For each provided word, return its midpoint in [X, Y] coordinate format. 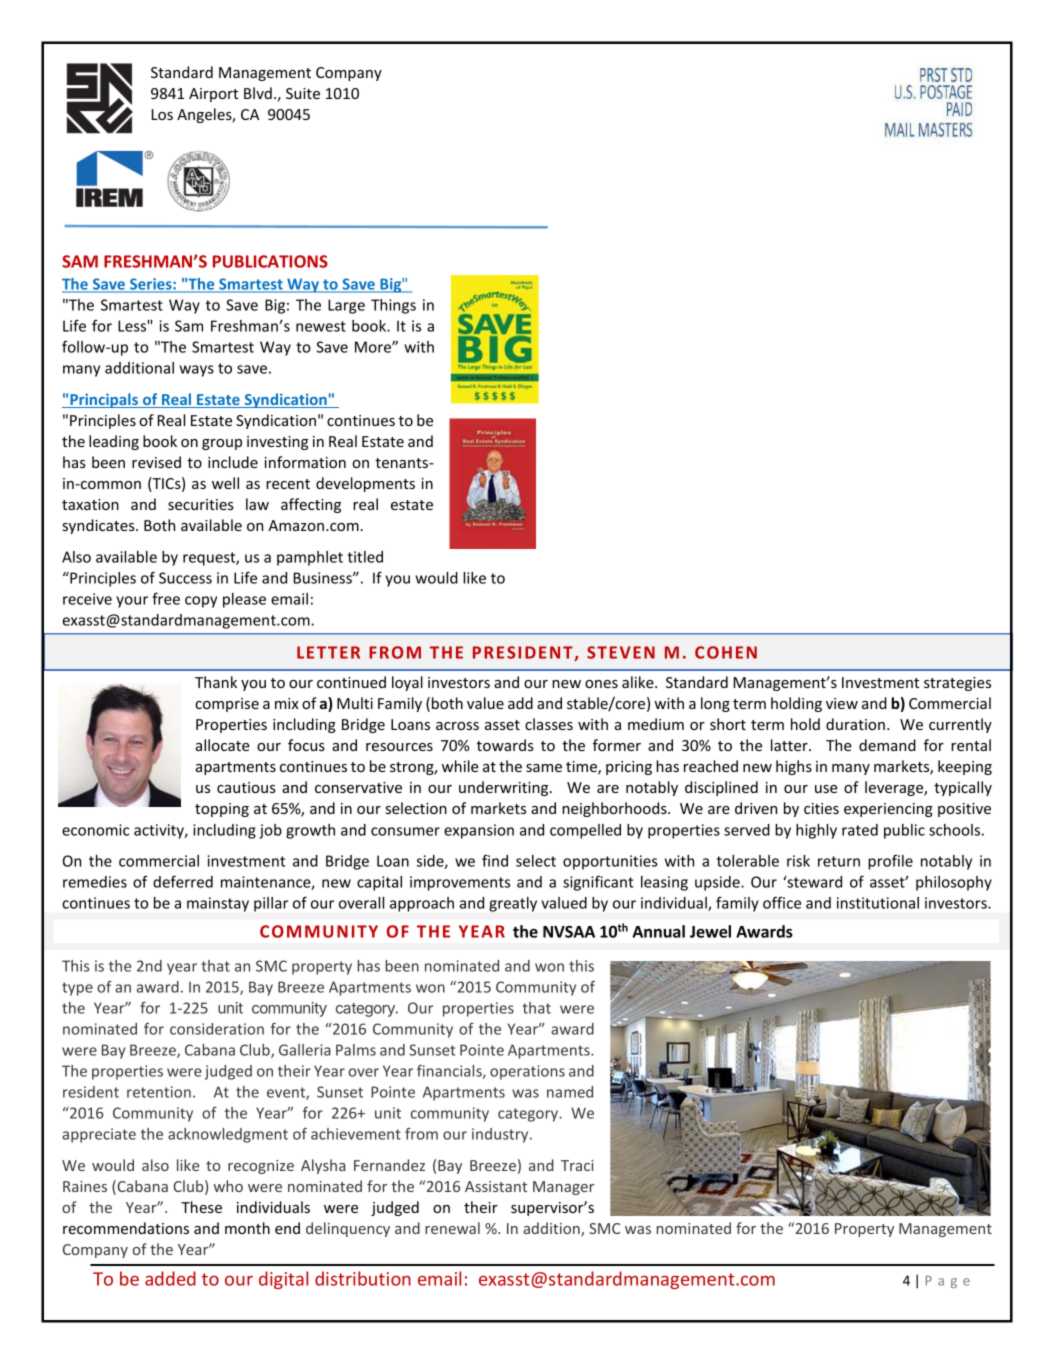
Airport [213, 95]
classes [549, 724]
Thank [216, 682]
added [170, 1278]
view [842, 703]
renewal [452, 1228]
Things [393, 306]
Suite [303, 93]
